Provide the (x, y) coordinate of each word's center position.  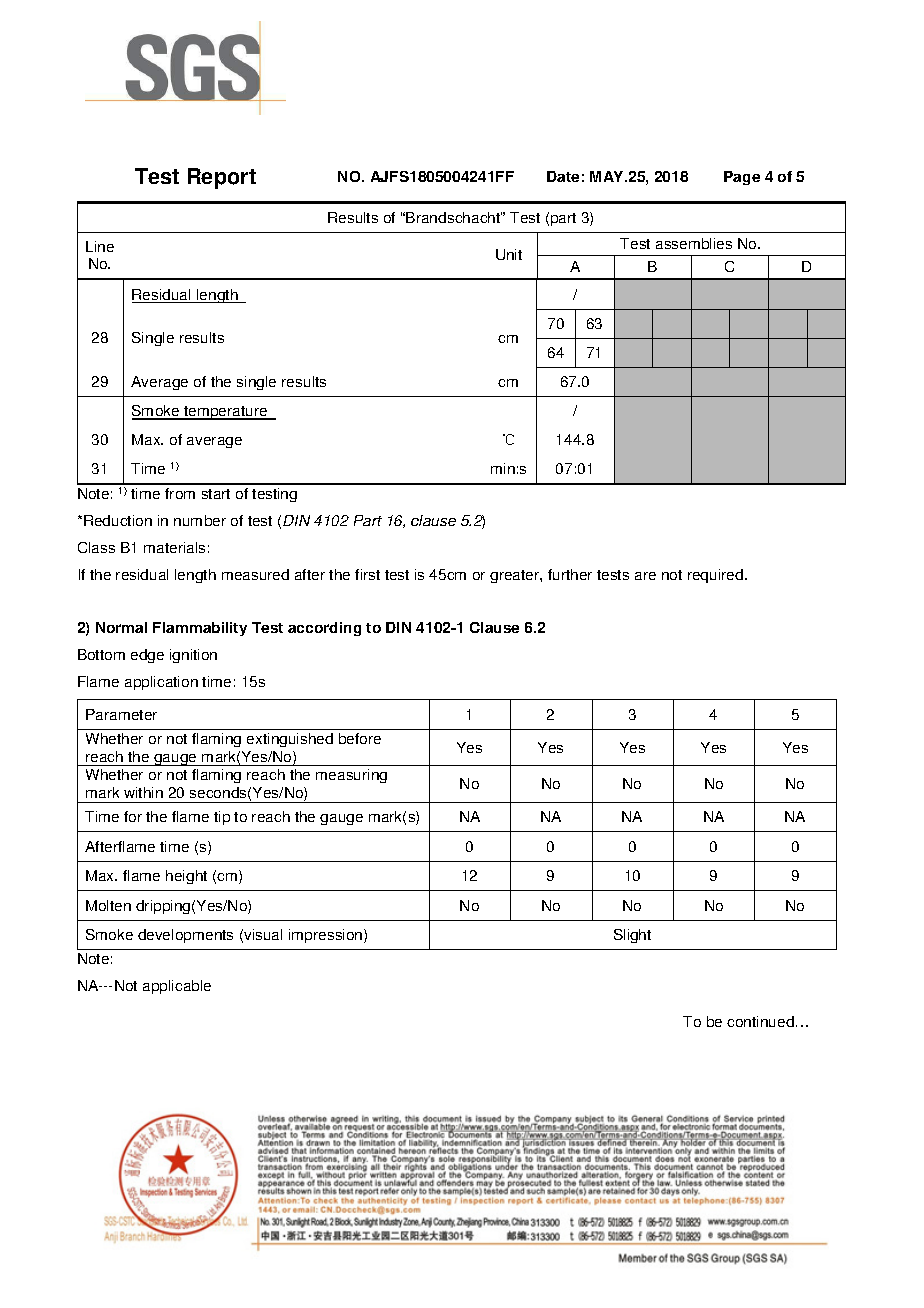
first (367, 574)
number (200, 520)
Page (742, 178)
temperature (226, 413)
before (360, 738)
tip (222, 818)
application (161, 683)
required (715, 576)
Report (222, 178)
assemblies (694, 243)
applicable (177, 987)
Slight (632, 936)
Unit (509, 254)
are (645, 576)
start (216, 494)
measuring (351, 776)
